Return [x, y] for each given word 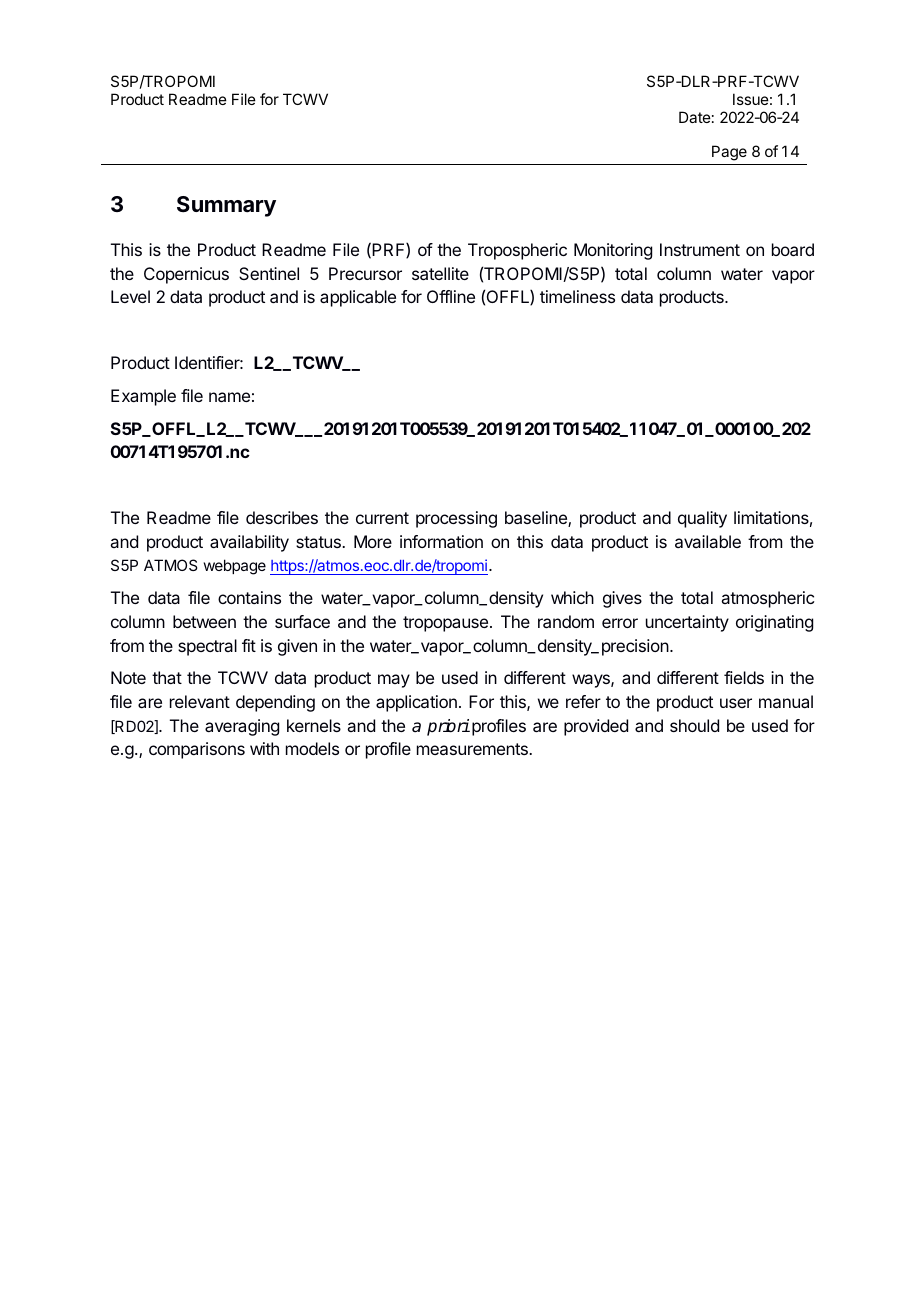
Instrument [700, 249]
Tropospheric [517, 251]
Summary [226, 206]
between [204, 621]
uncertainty [687, 623]
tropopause [445, 624]
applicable [358, 298]
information [441, 541]
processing [456, 519]
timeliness [577, 296]
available [708, 541]
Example [143, 397]
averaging [242, 727]
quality [702, 519]
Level [130, 296]
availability [249, 543]
